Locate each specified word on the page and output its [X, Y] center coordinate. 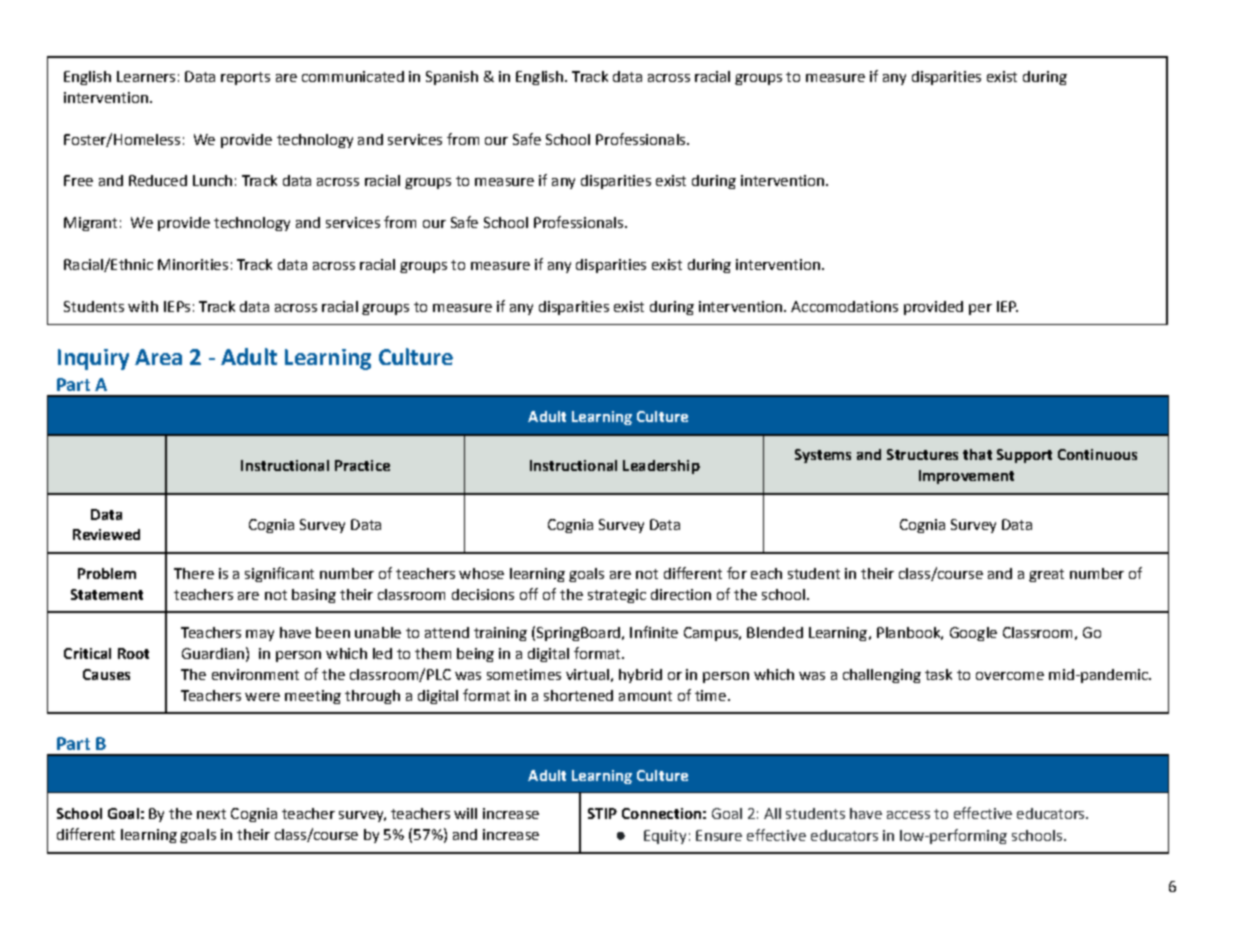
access [908, 815]
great [1046, 575]
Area [158, 357]
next [211, 814]
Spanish [452, 78]
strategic [617, 596]
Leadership [661, 467]
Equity [665, 837]
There [194, 573]
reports [245, 78]
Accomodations [844, 306]
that [977, 454]
